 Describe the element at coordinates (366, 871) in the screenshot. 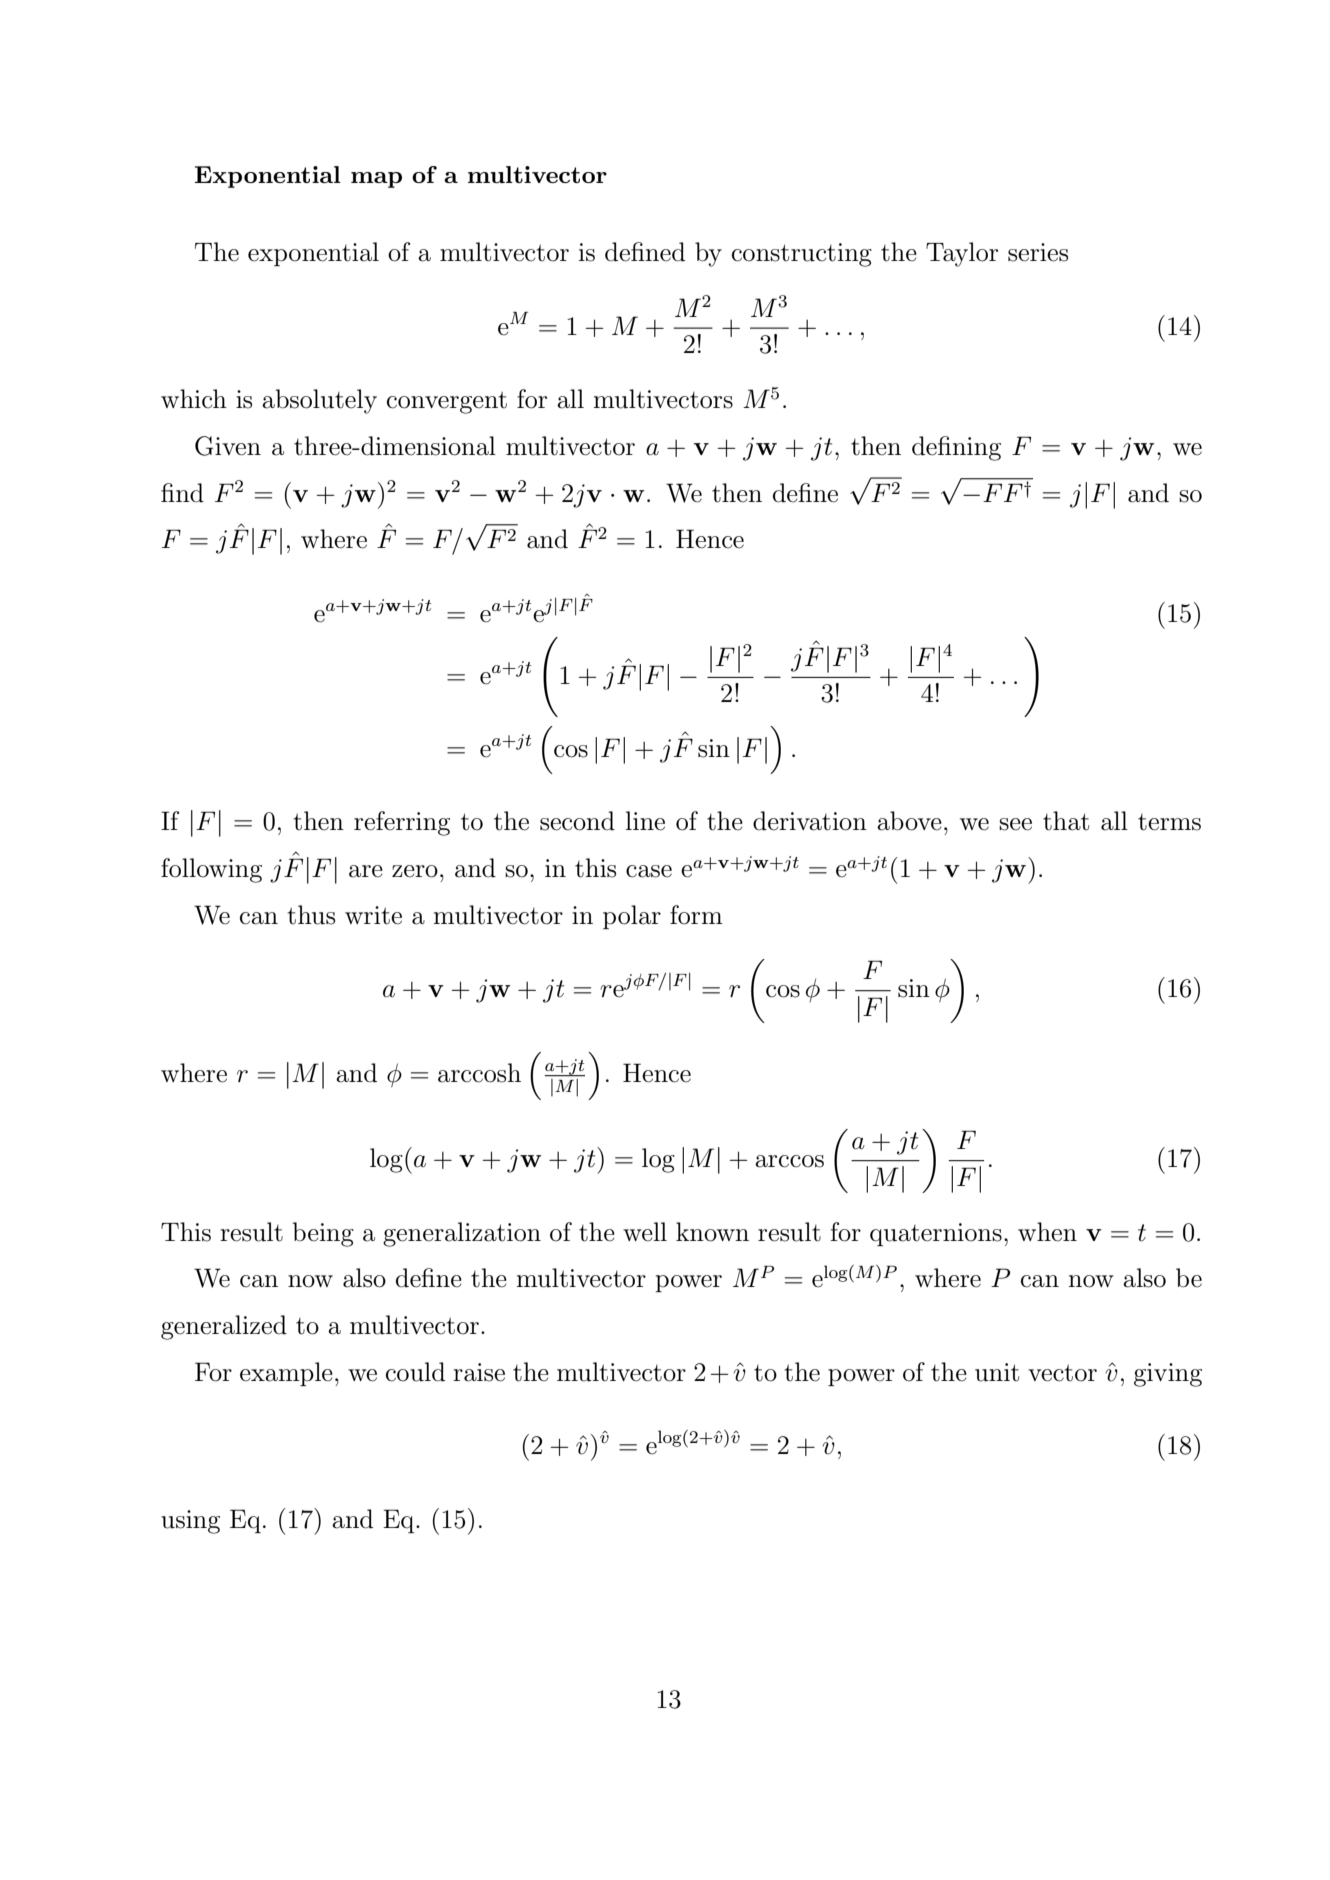

I see `are` at that location.
